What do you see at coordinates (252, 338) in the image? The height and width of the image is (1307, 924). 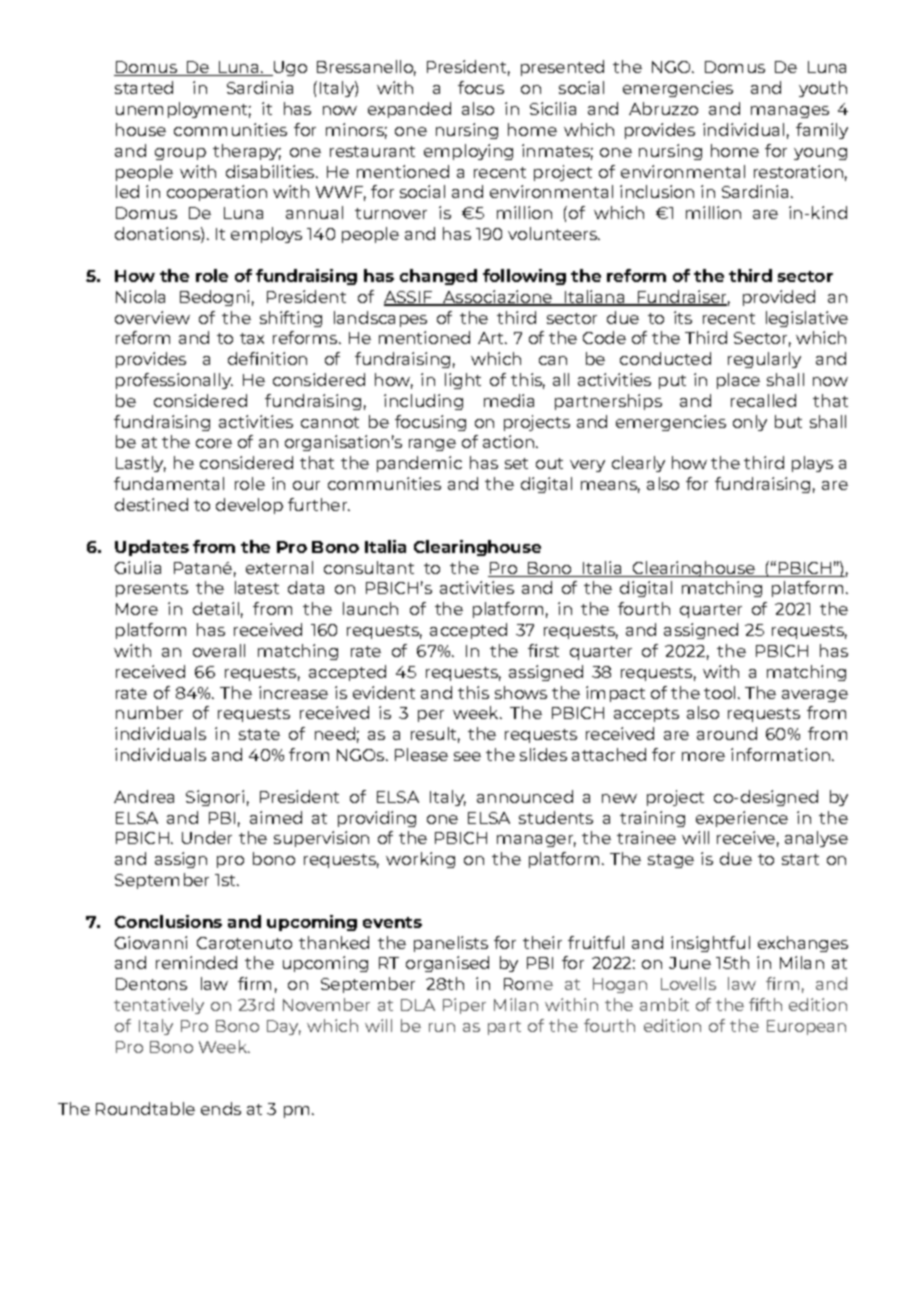 I see `tax` at bounding box center [252, 338].
